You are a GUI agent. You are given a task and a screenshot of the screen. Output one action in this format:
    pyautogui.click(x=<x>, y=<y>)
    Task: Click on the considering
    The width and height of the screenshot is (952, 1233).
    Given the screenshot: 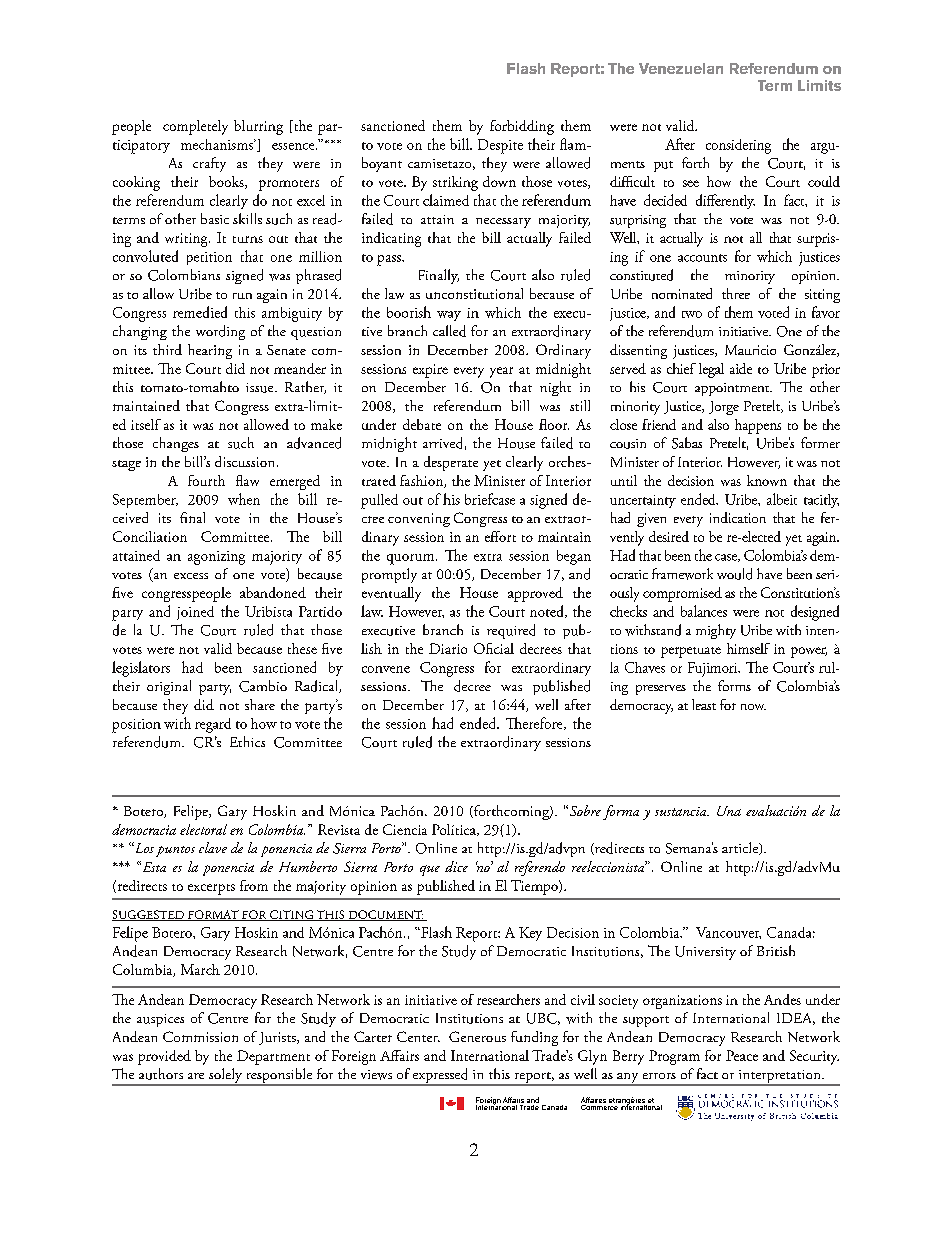 What is the action you would take?
    pyautogui.click(x=738, y=146)
